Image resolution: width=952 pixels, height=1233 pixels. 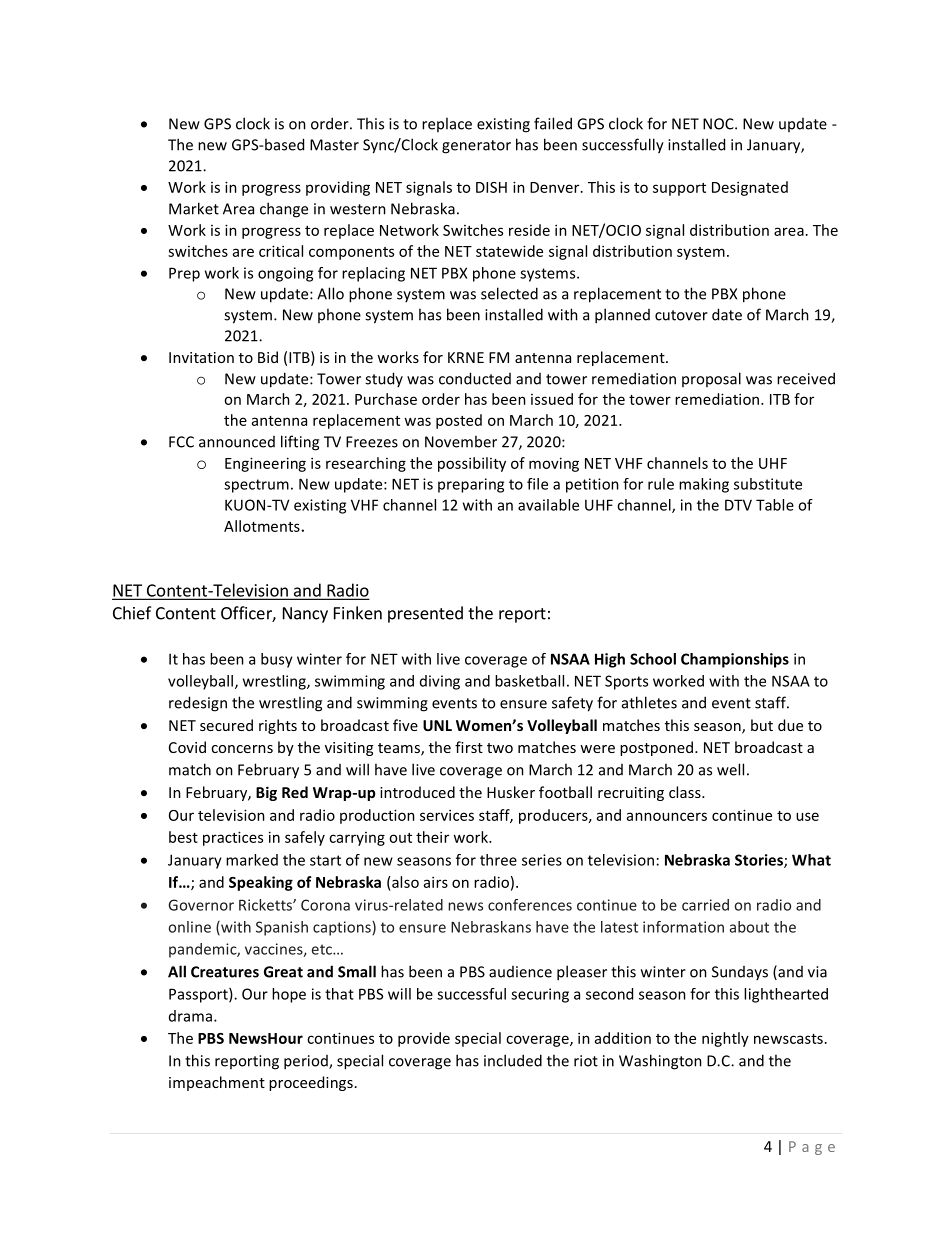 What do you see at coordinates (476, 147) in the screenshot?
I see `generator` at bounding box center [476, 147].
